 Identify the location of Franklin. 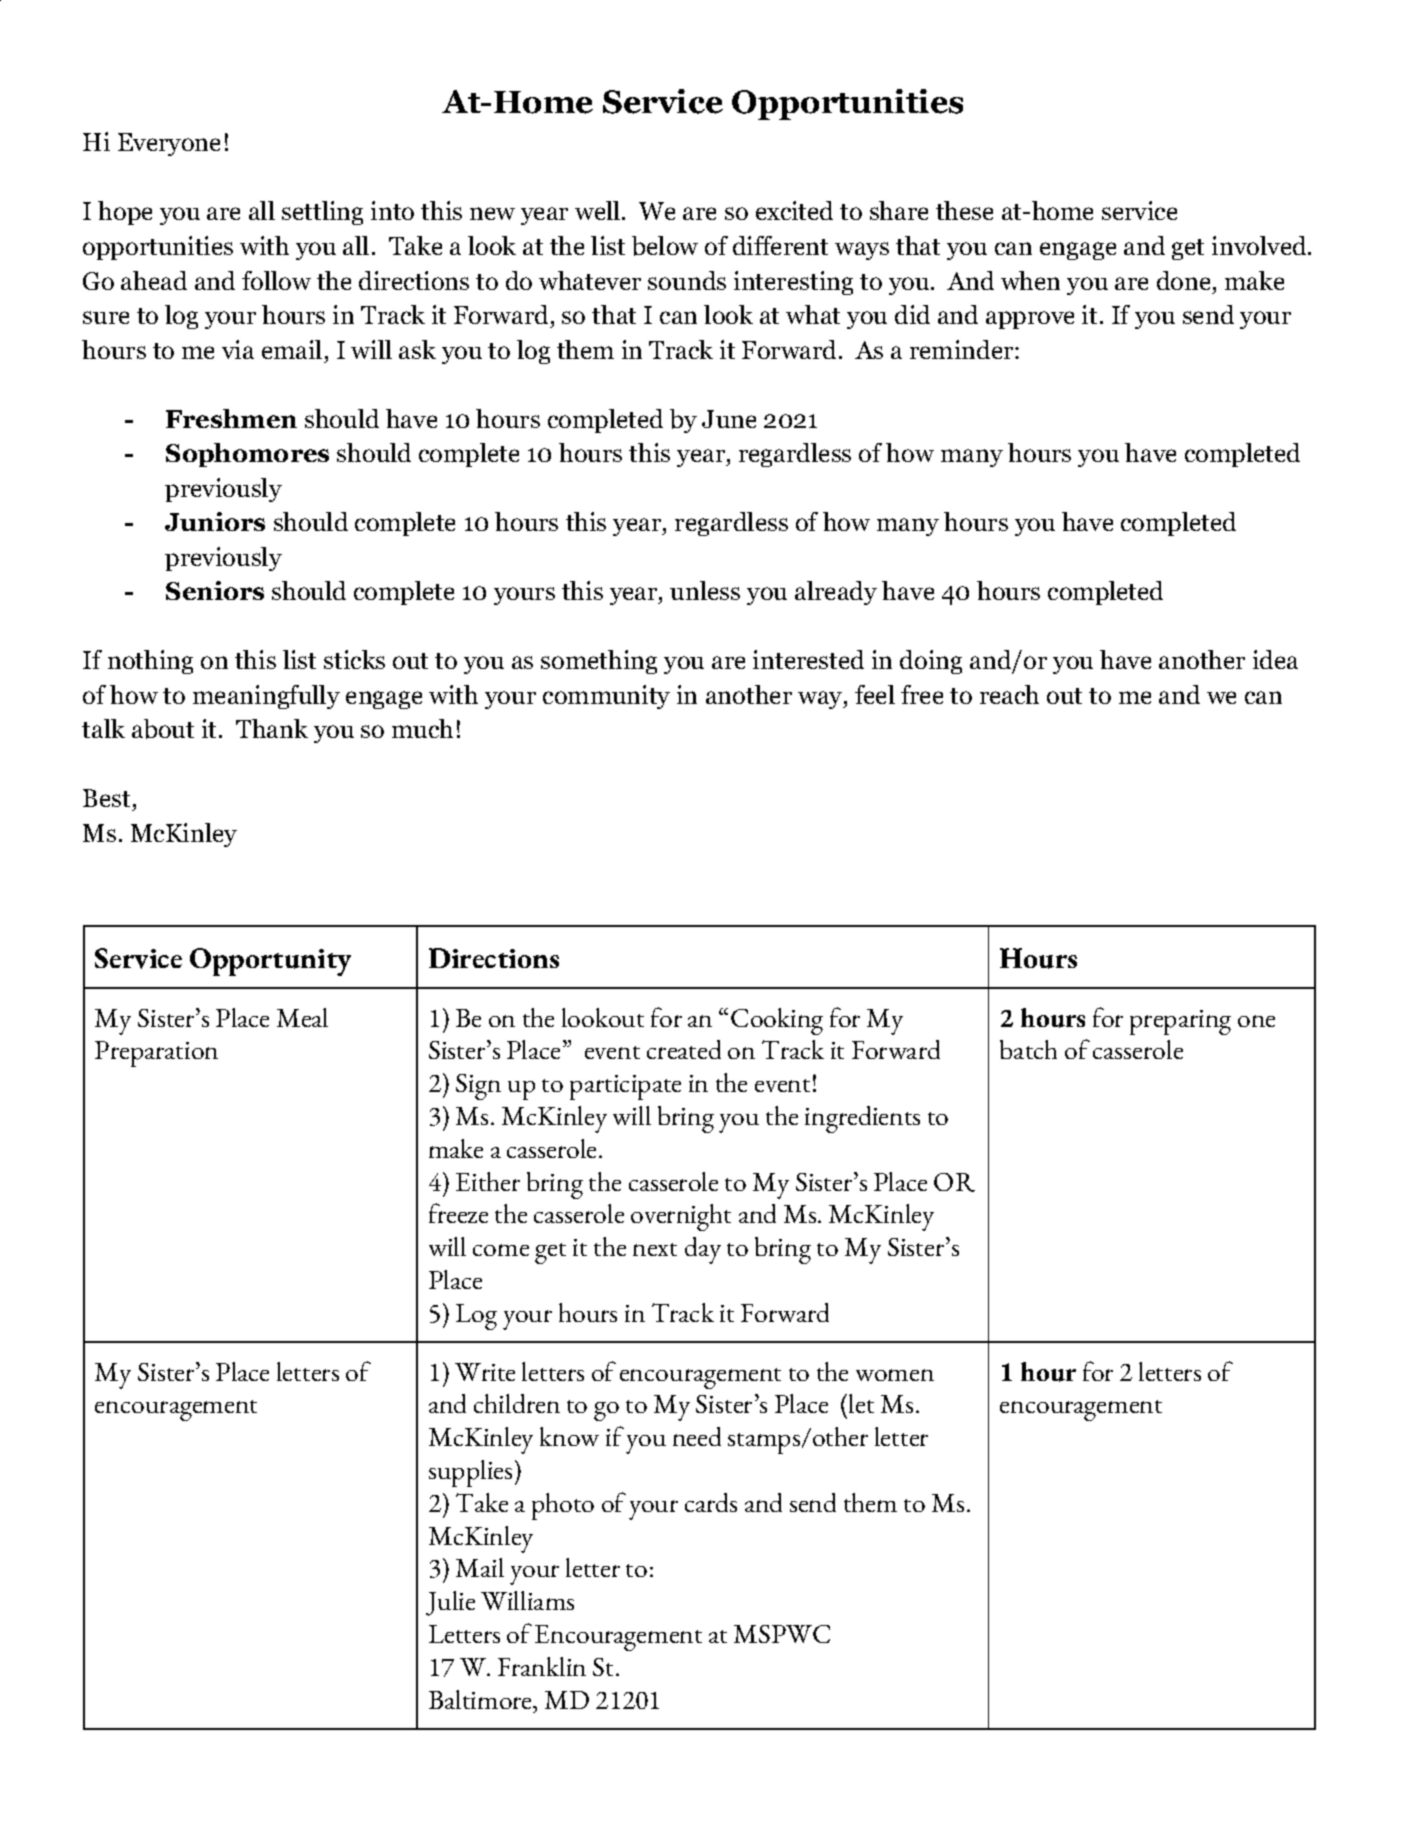
(542, 1666).
